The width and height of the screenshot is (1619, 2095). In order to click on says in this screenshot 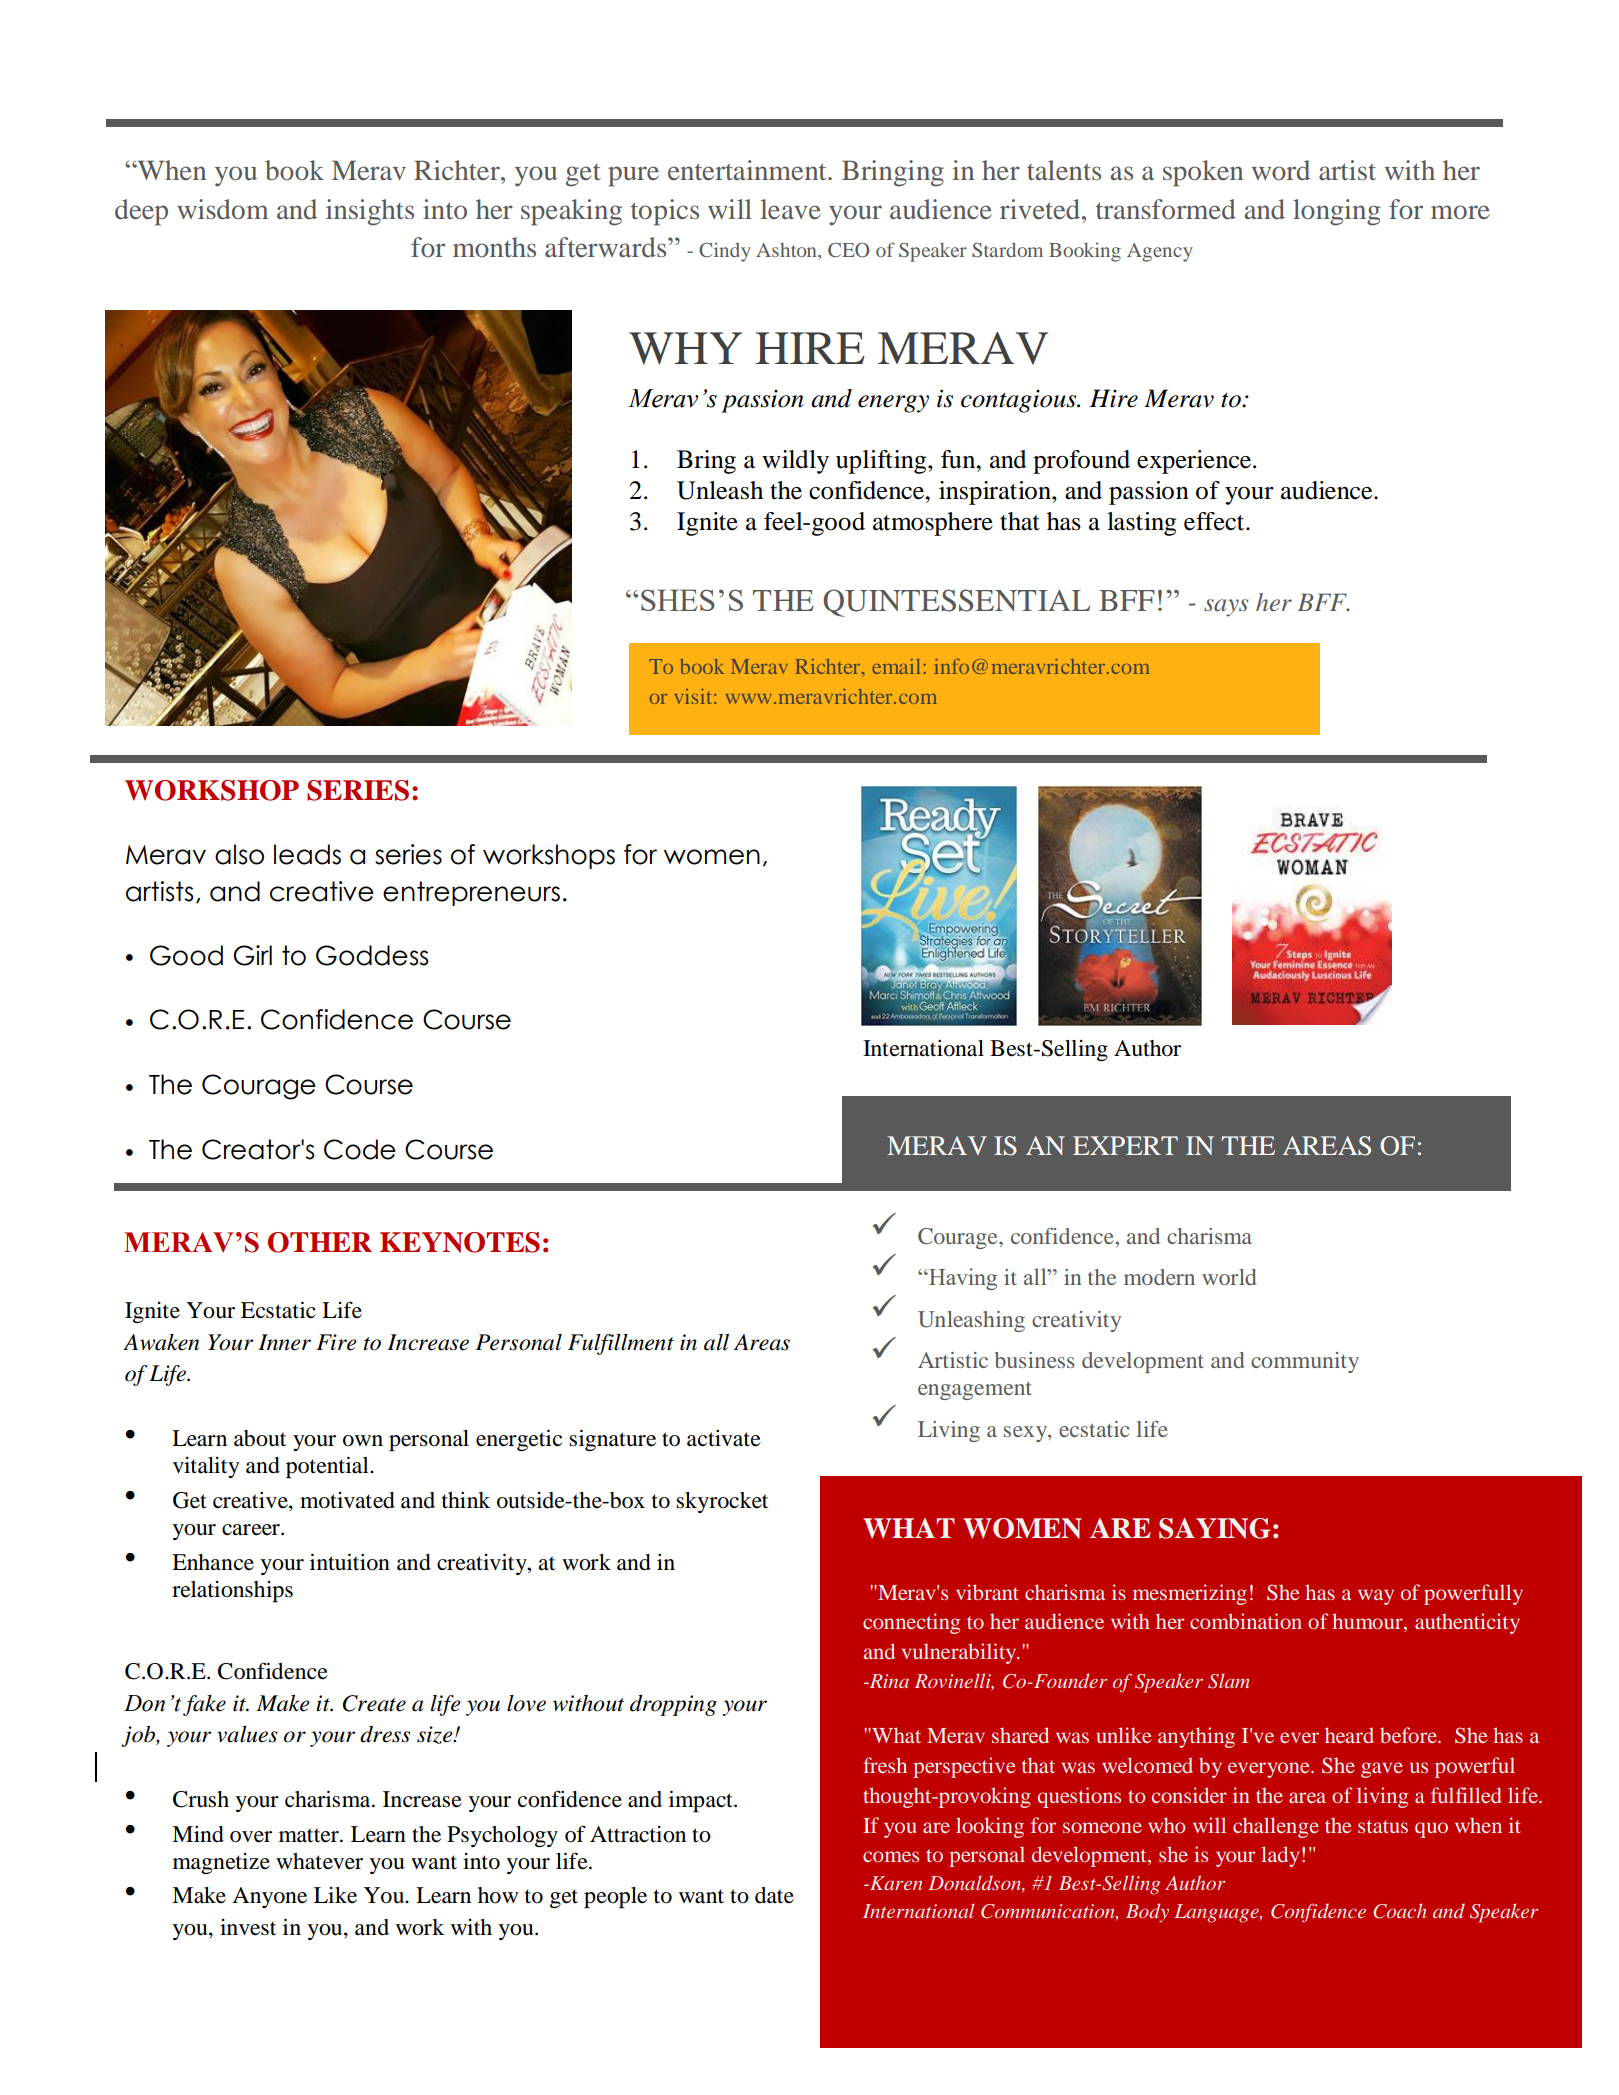, I will do `click(1226, 608)`.
